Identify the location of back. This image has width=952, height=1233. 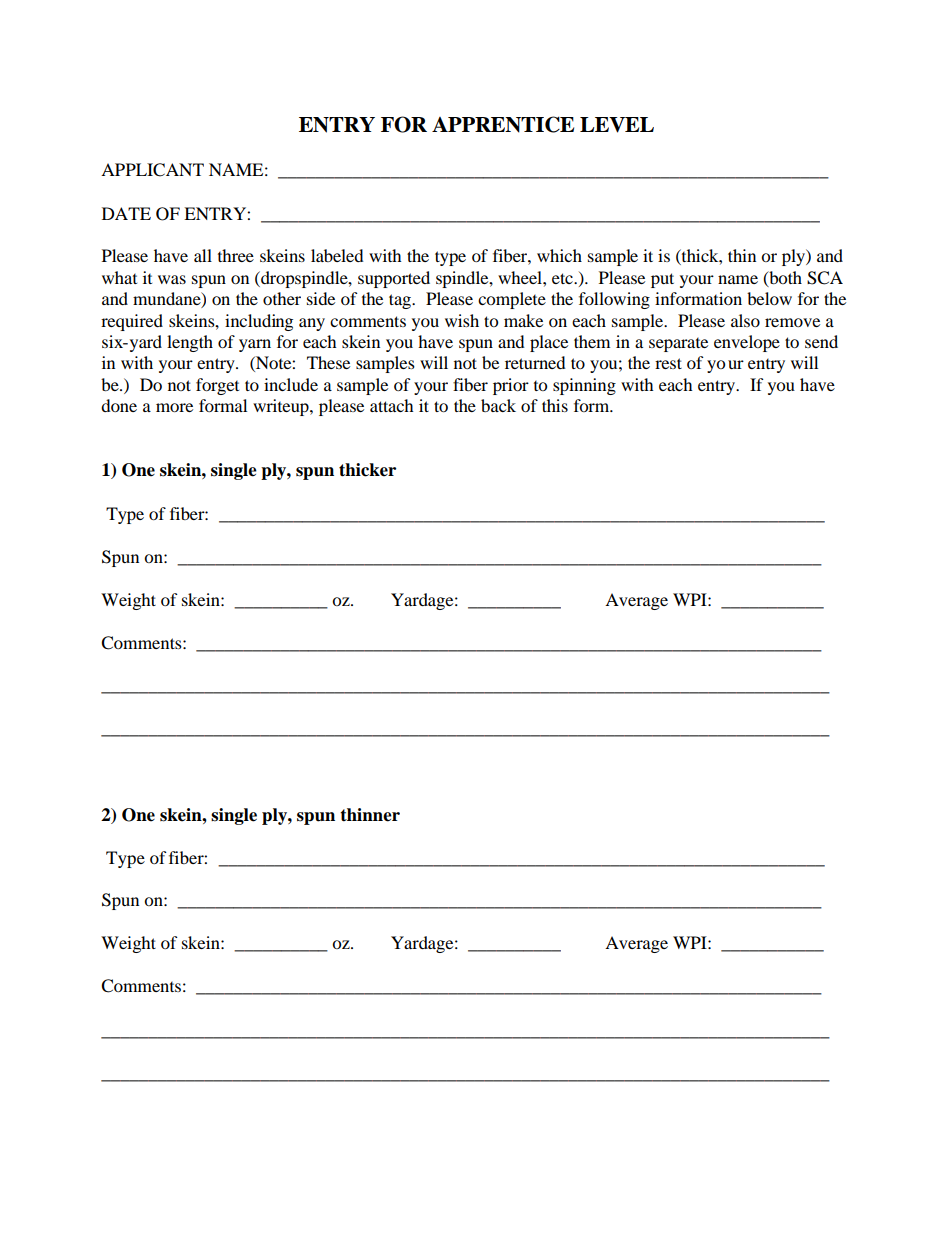
(498, 405).
